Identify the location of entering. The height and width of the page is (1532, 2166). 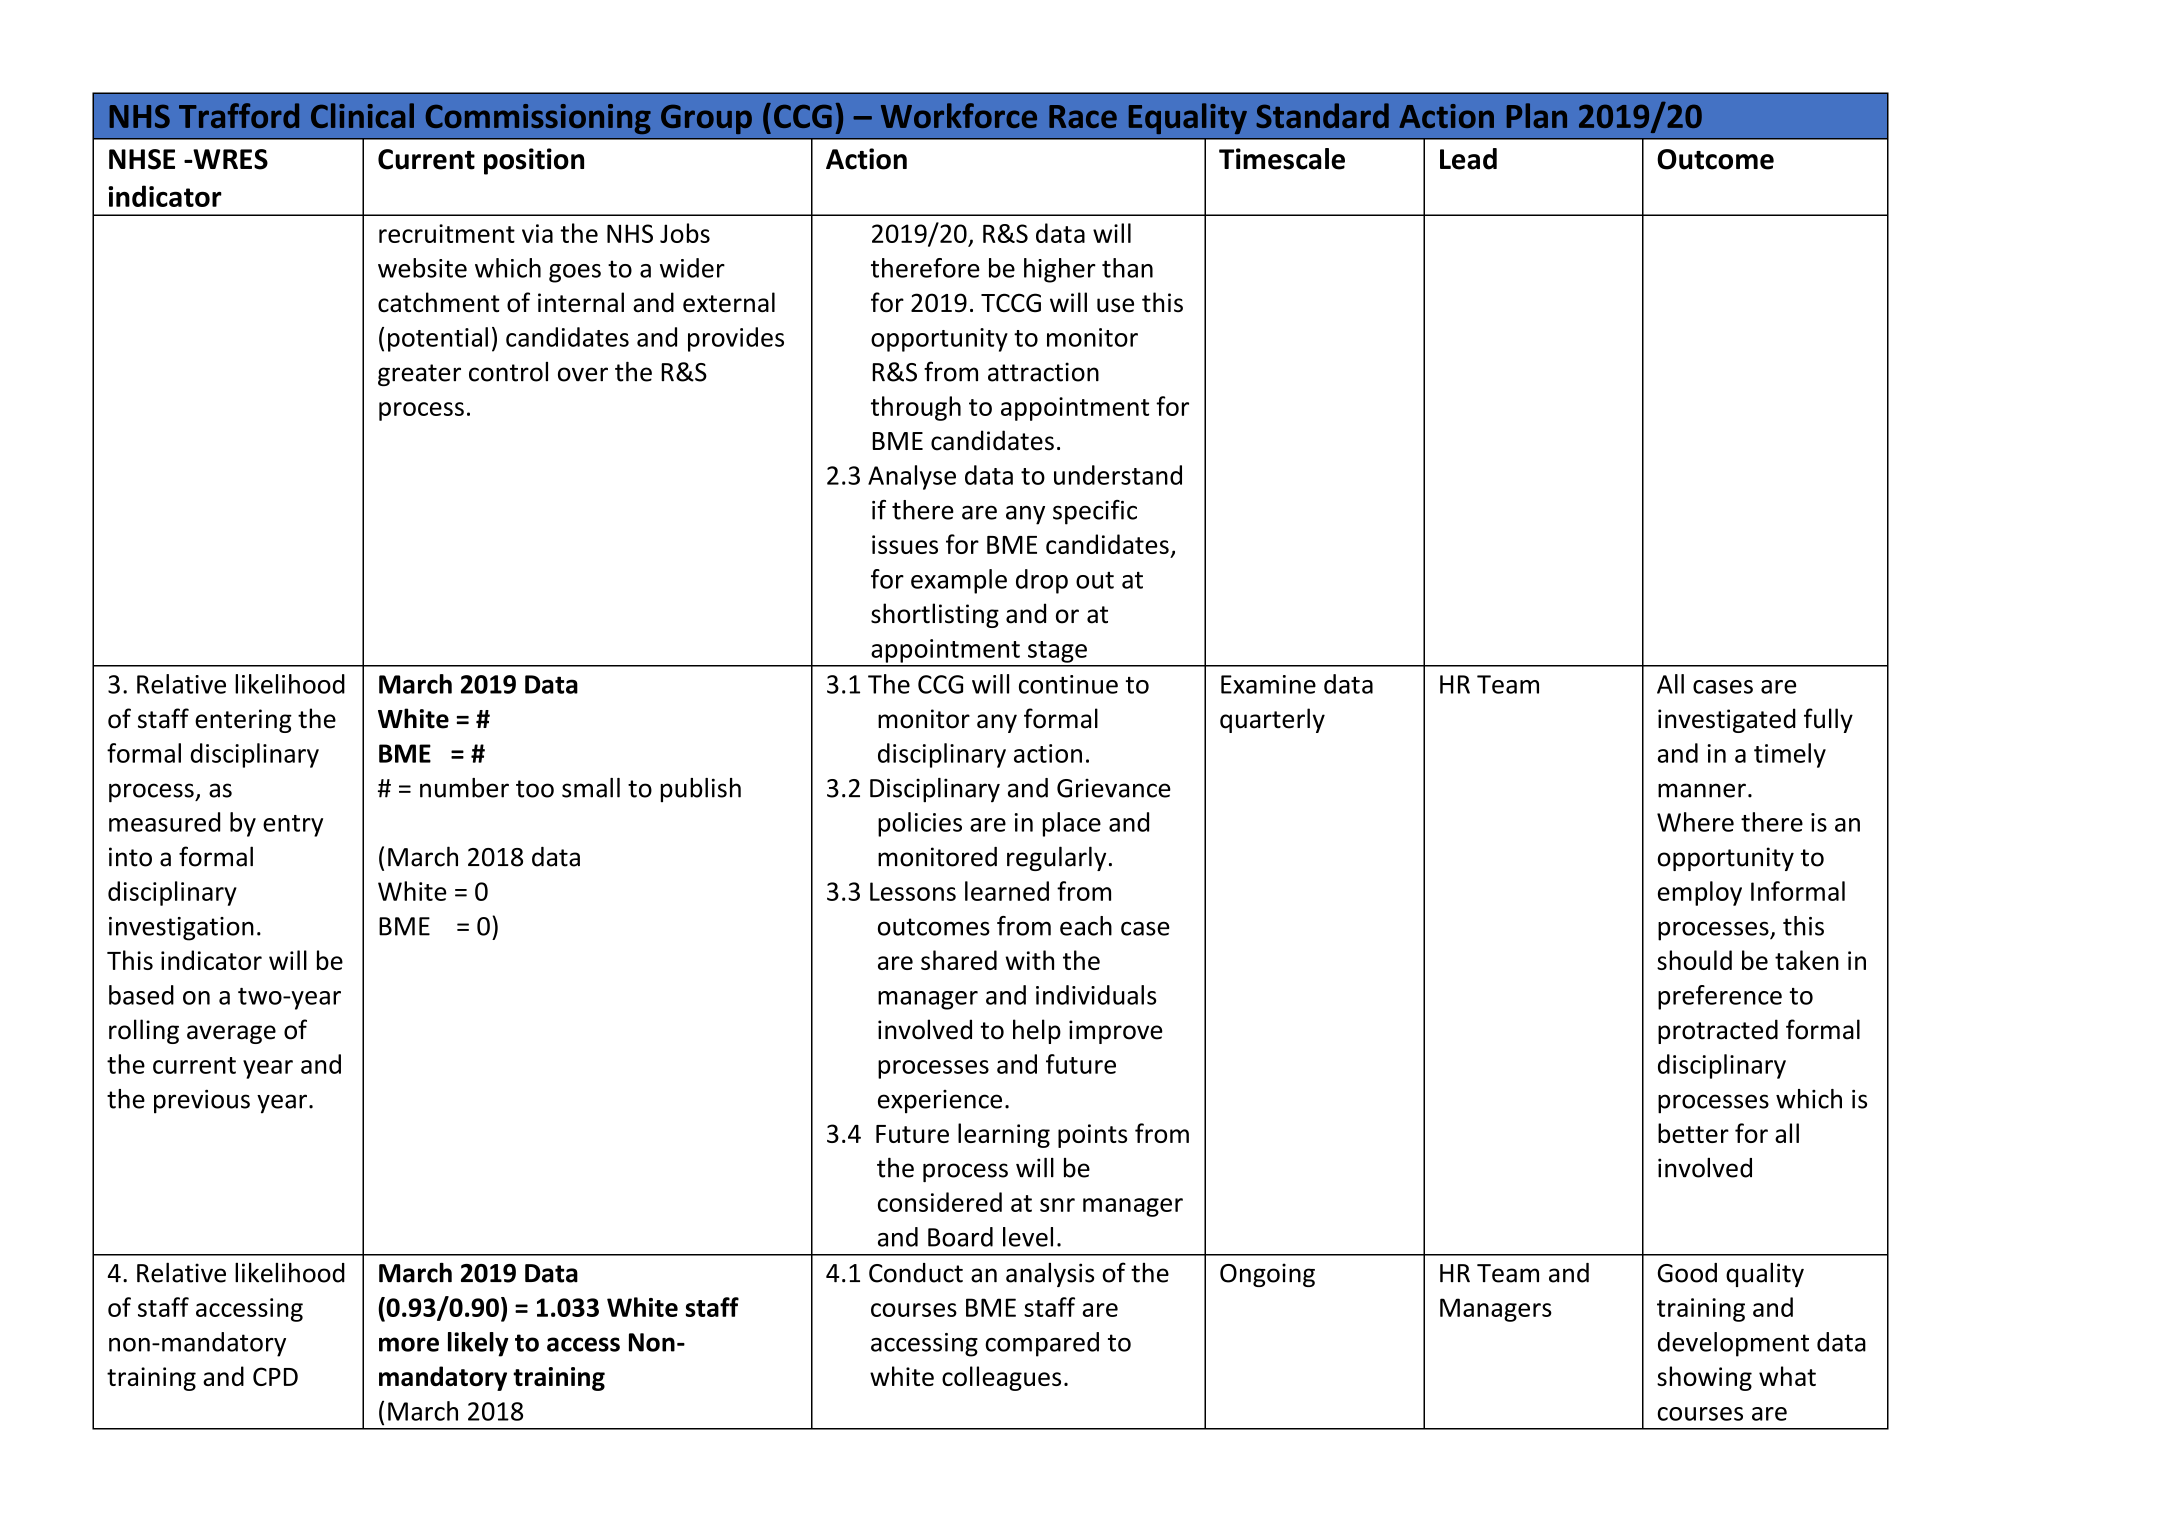
(243, 721).
